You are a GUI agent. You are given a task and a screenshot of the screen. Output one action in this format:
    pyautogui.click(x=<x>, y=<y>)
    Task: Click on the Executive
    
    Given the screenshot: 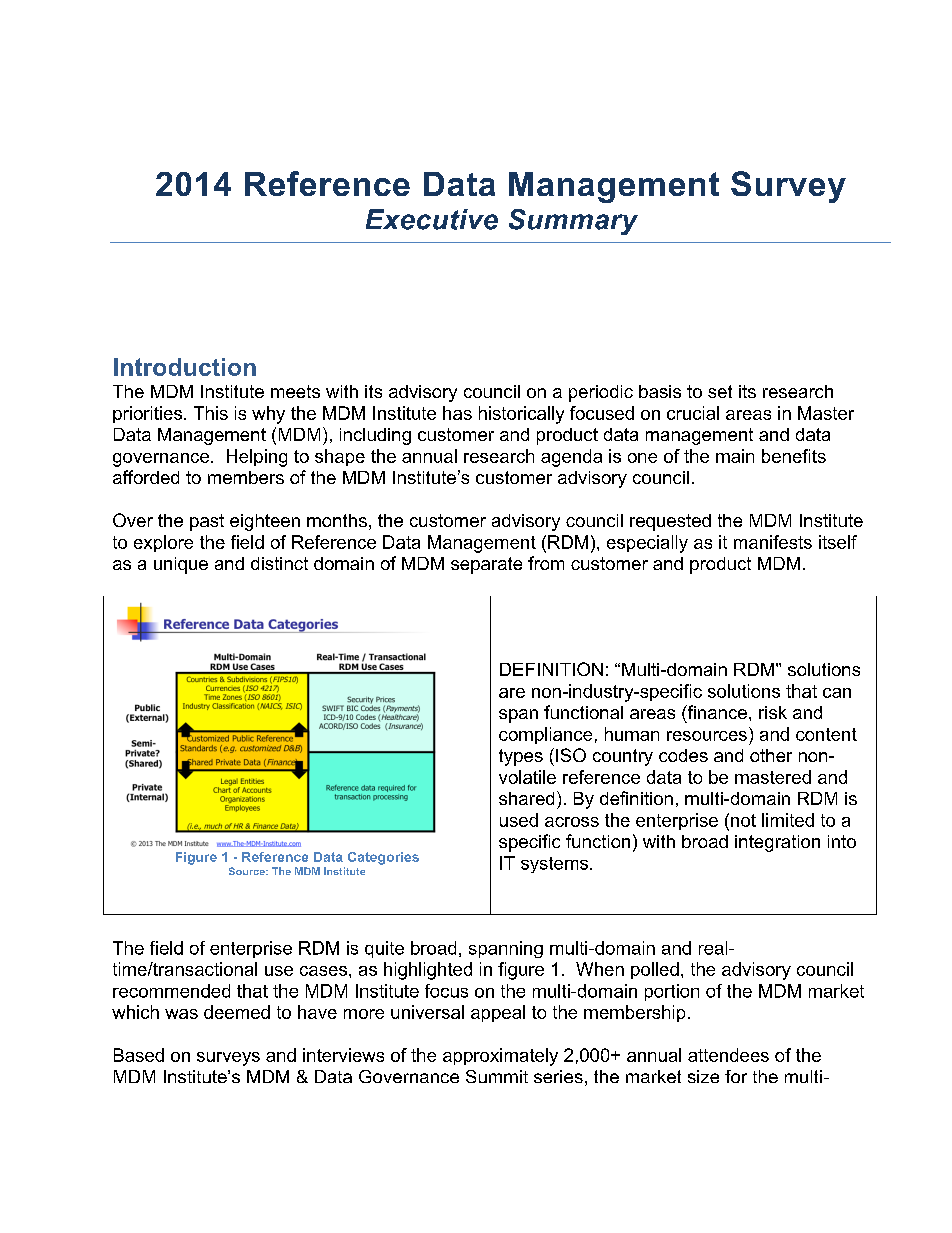 What is the action you would take?
    pyautogui.click(x=432, y=219)
